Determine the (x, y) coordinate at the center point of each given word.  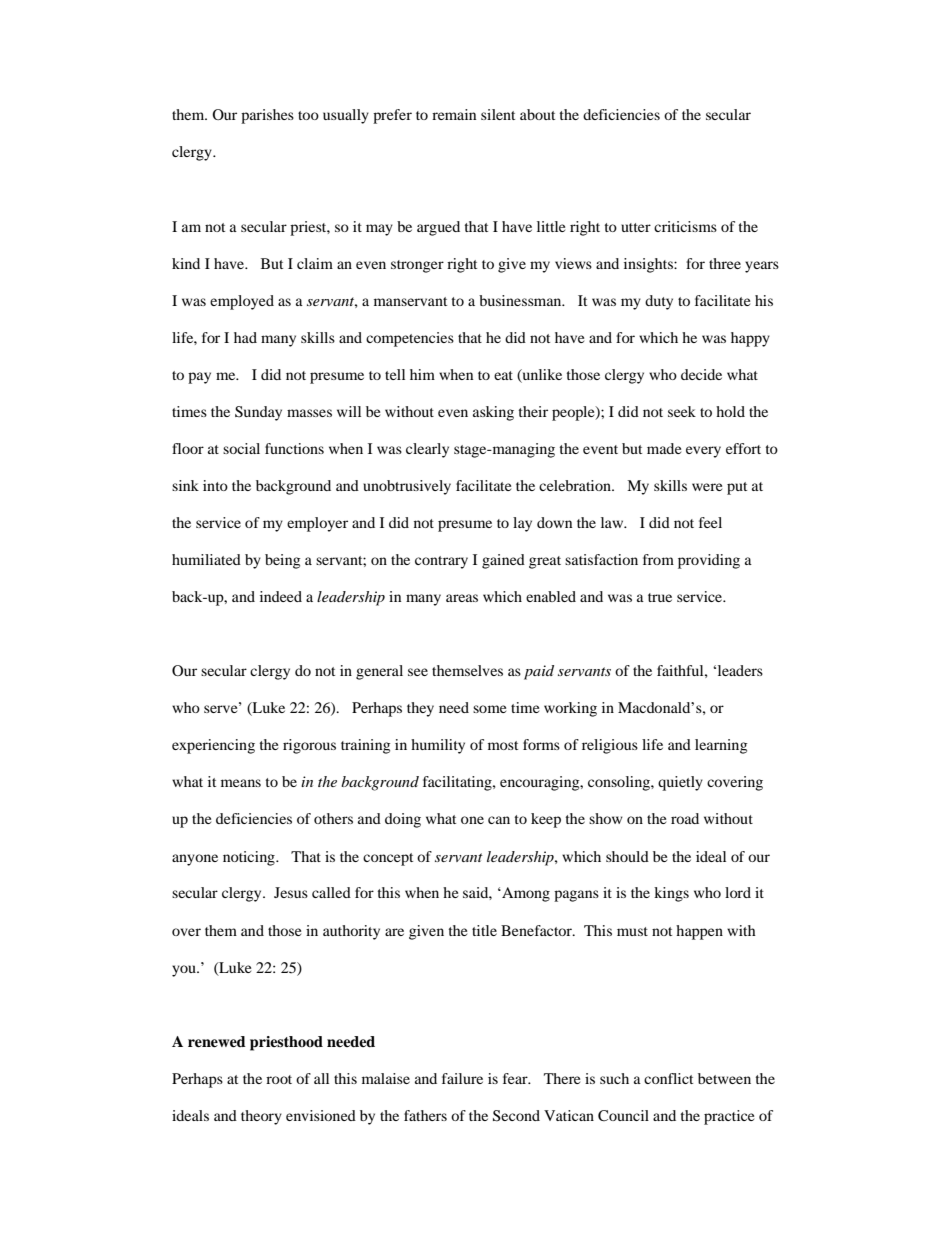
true (660, 597)
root (279, 1079)
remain (454, 114)
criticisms (685, 226)
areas (462, 598)
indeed (281, 596)
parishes (267, 116)
